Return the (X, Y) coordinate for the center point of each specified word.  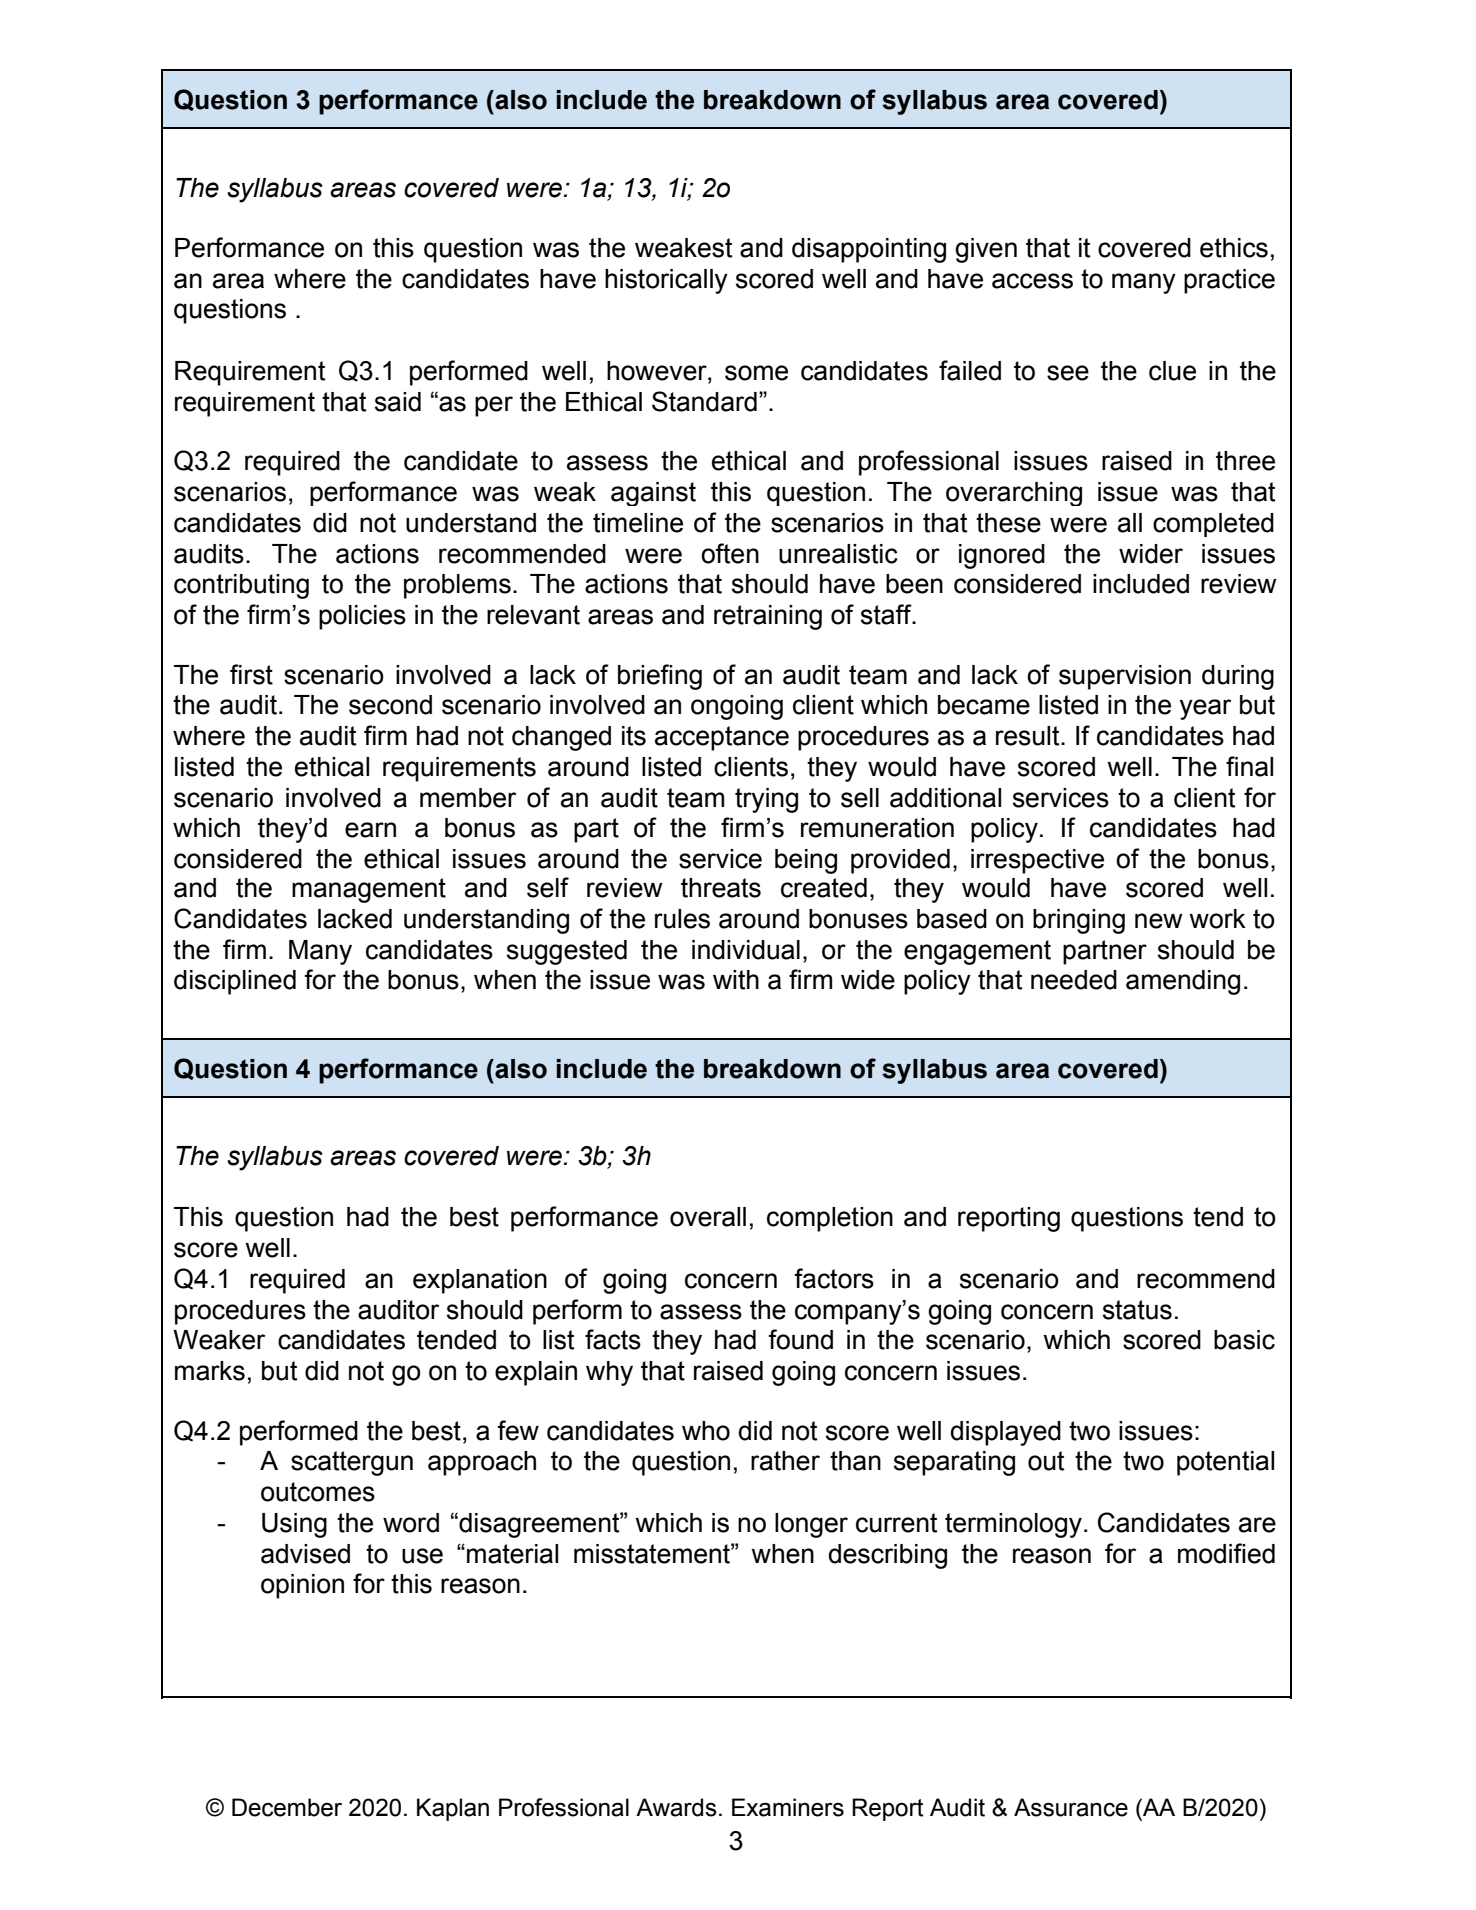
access (1032, 281)
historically (666, 281)
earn (370, 830)
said (398, 402)
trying (766, 800)
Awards (676, 1807)
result (1029, 736)
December (287, 1807)
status (1137, 1310)
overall (708, 1217)
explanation (480, 1281)
